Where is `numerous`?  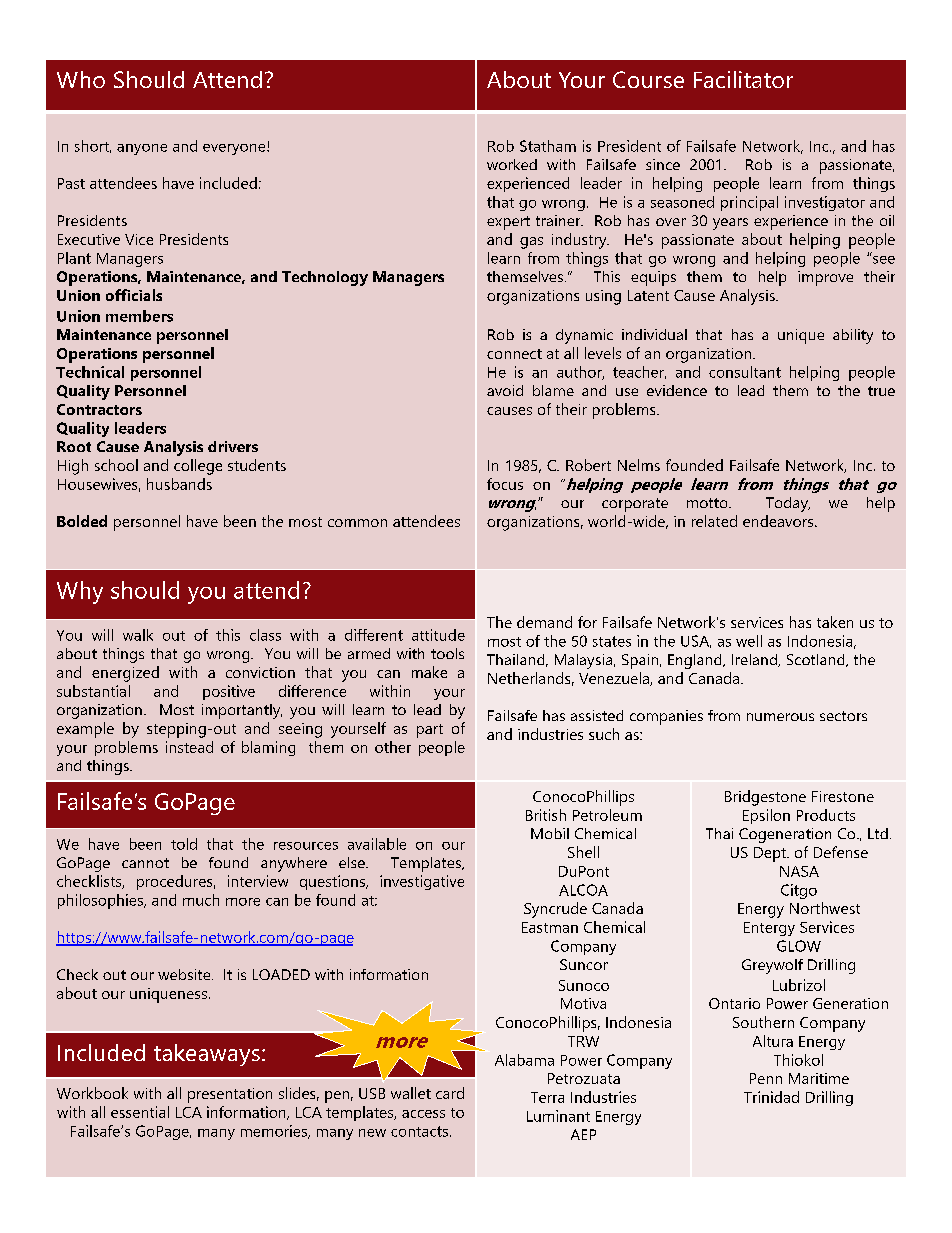
numerous is located at coordinates (780, 717).
